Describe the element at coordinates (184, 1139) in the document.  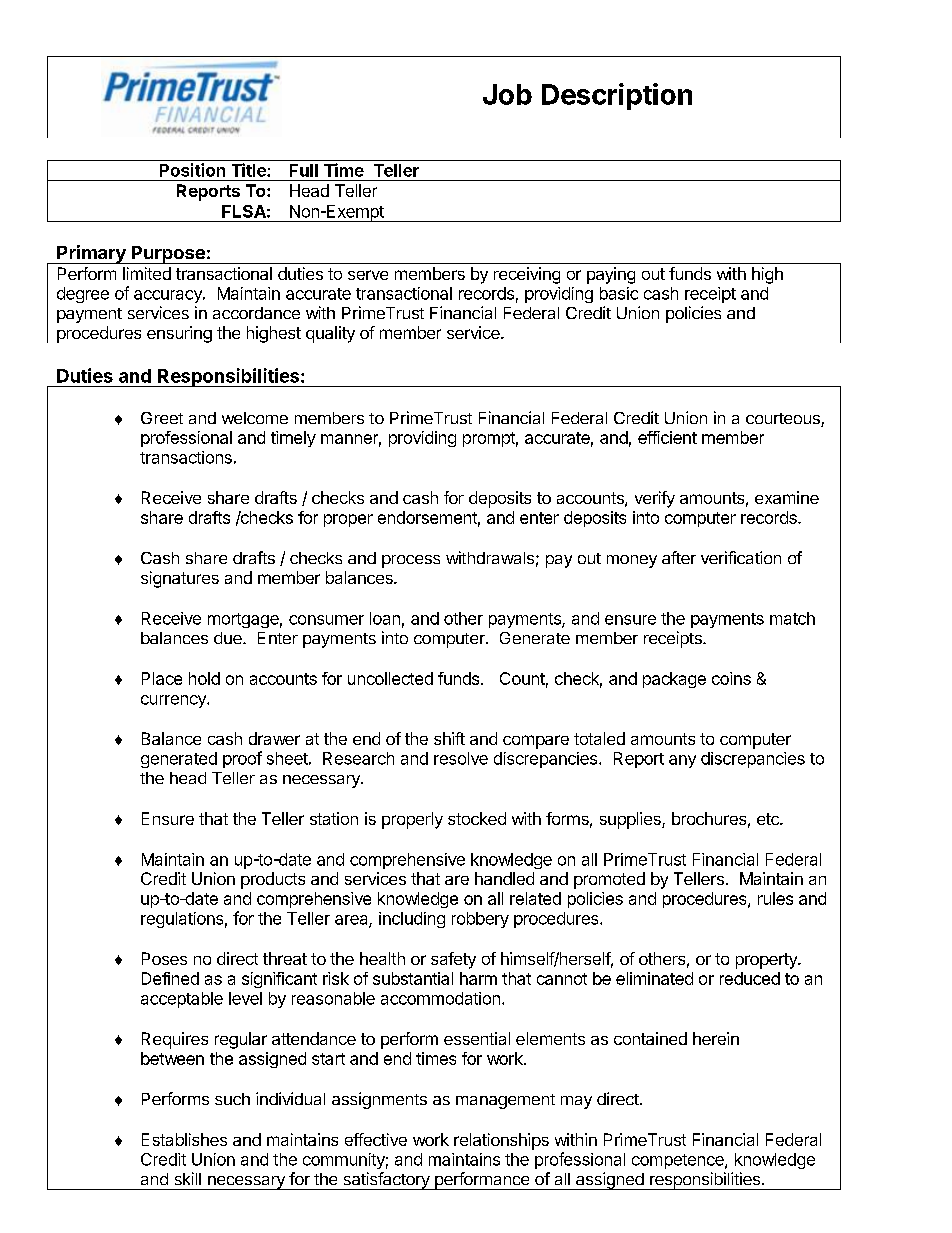
I see `Establishes` at that location.
